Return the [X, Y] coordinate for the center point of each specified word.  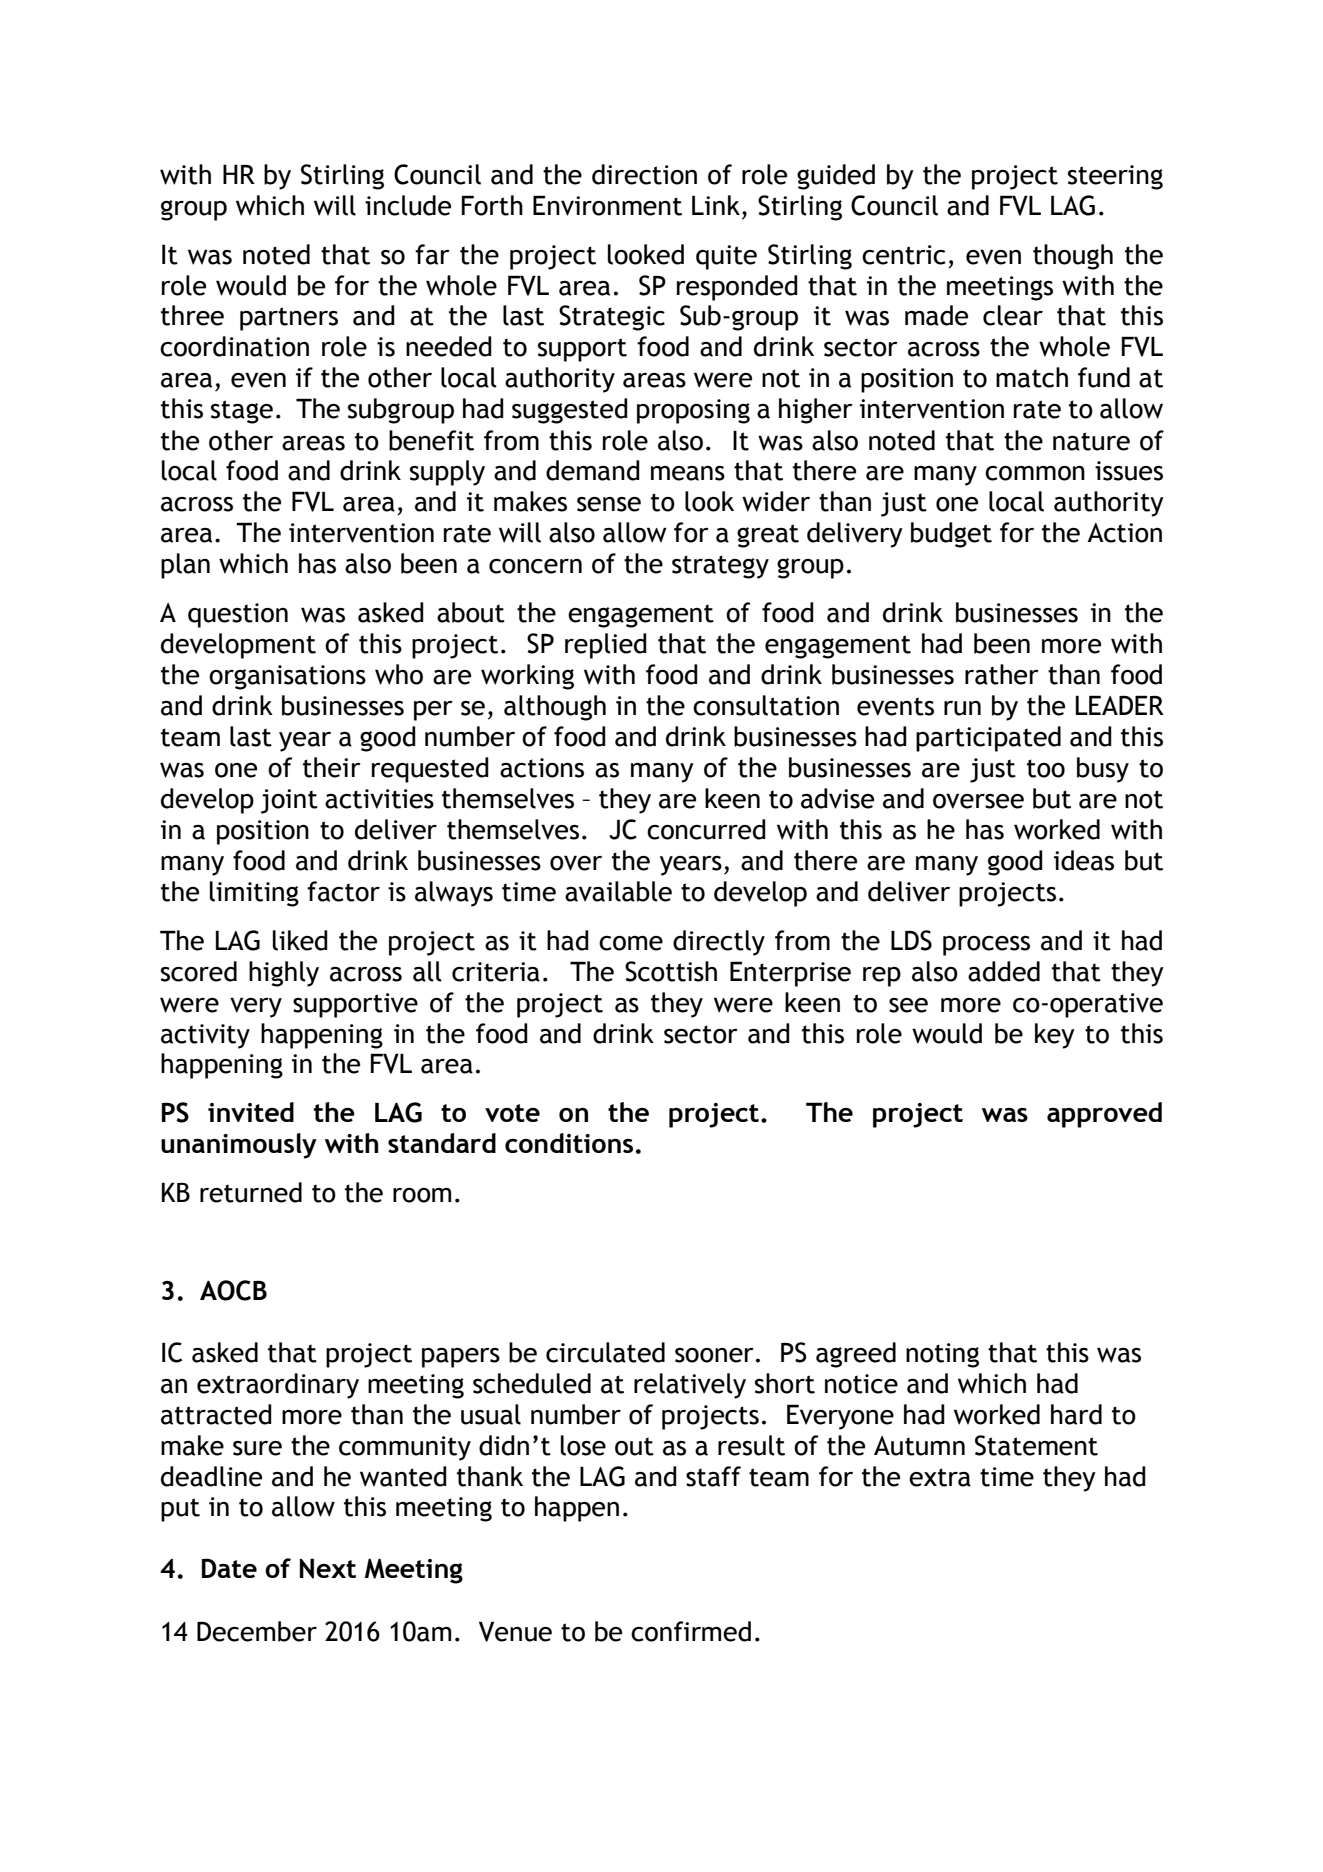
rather [1002, 674]
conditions [569, 1143]
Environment [607, 205]
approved [1104, 1115]
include [408, 205]
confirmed [691, 1631]
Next [328, 1568]
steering [1115, 177]
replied [606, 646]
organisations [287, 677]
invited [251, 1112]
